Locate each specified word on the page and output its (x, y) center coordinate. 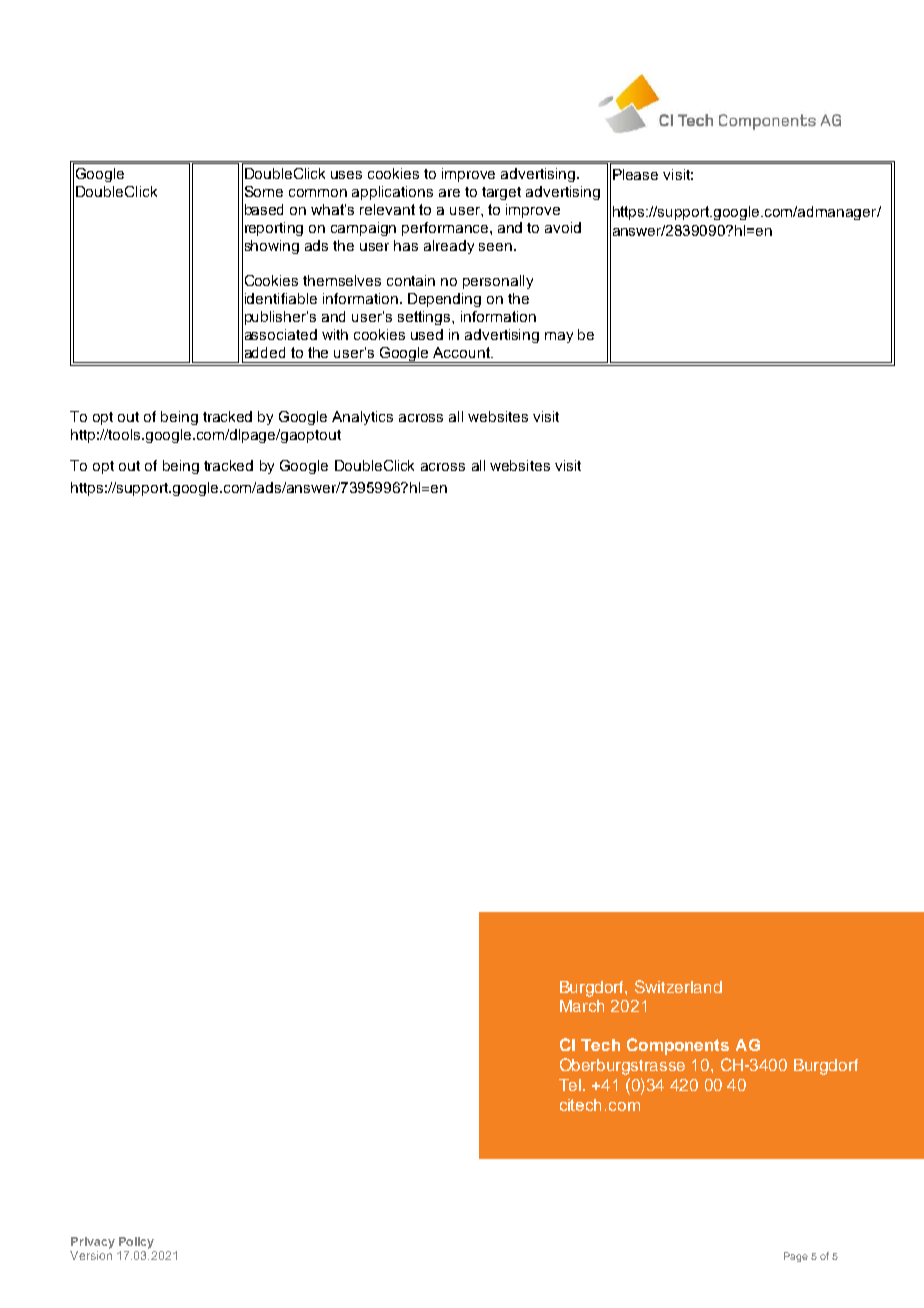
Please (635, 174)
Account (462, 352)
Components (678, 1046)
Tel (571, 1085)
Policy (136, 1243)
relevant (387, 209)
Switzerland (678, 986)
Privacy (93, 1243)
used (427, 334)
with (335, 334)
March (582, 1006)
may (559, 337)
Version (91, 1255)
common (318, 193)
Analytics (362, 418)
